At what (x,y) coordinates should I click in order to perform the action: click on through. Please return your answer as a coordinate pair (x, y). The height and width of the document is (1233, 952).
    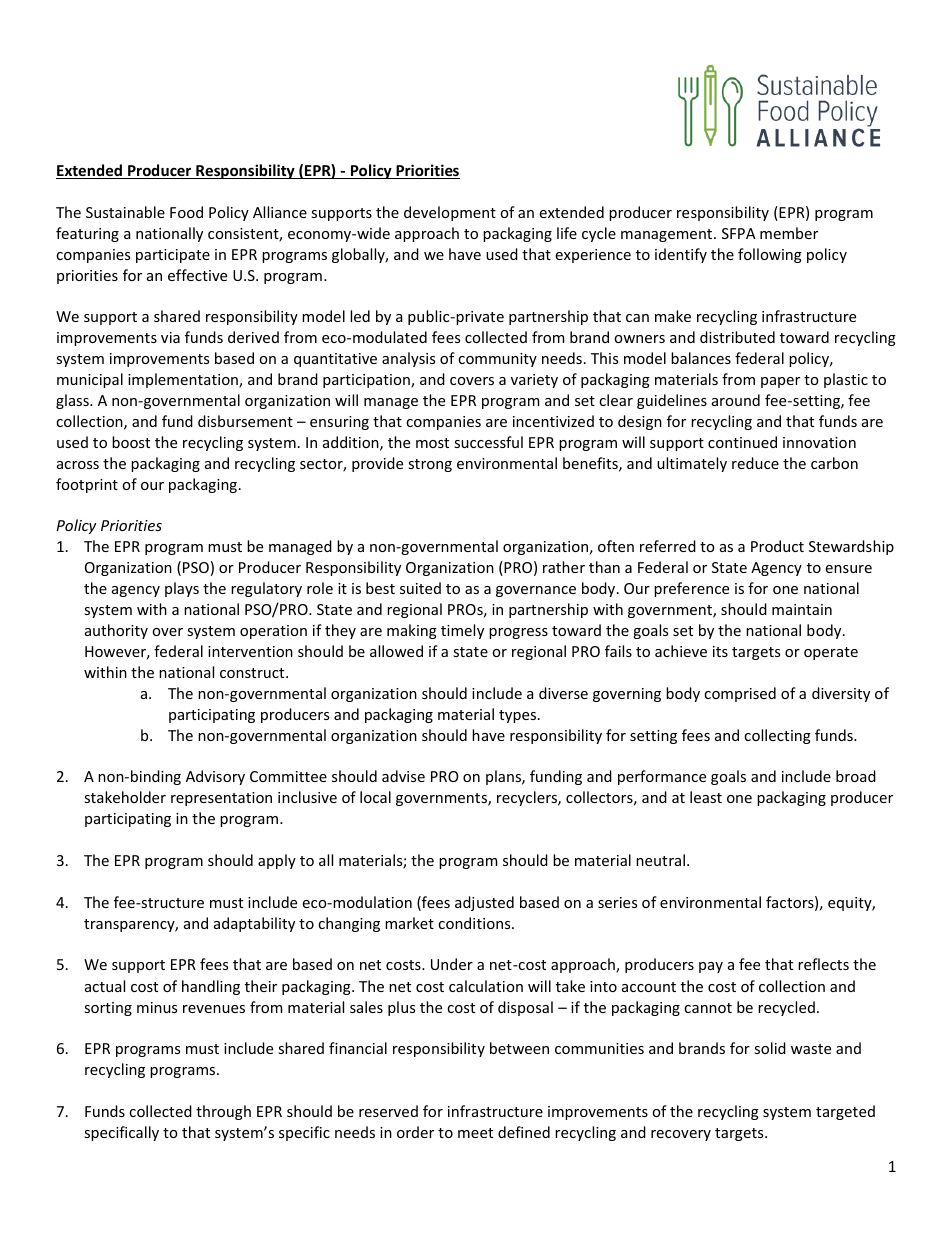
    Looking at the image, I should click on (223, 1112).
